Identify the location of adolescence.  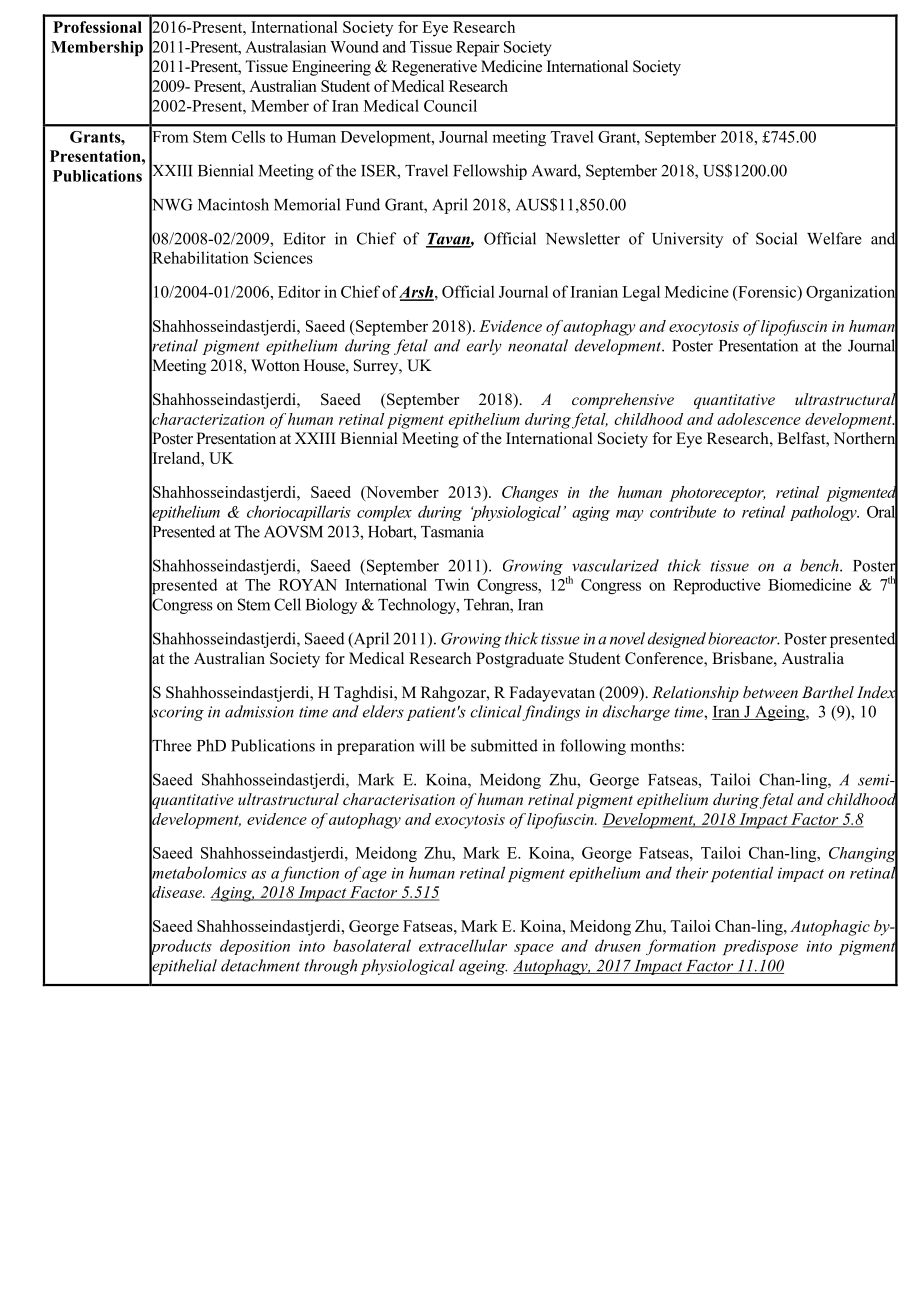
(759, 419).
